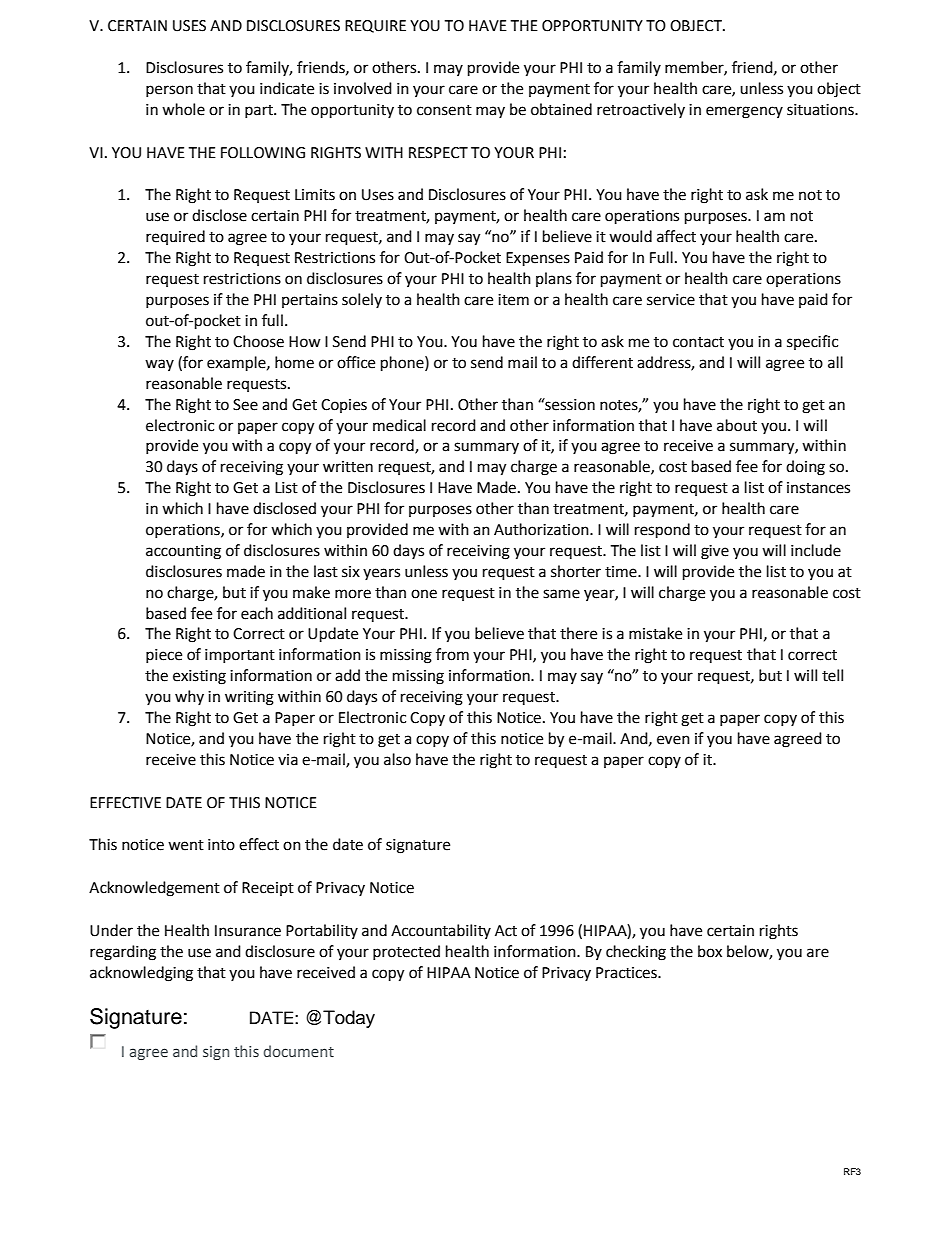 The image size is (952, 1233). I want to click on why, so click(189, 697).
